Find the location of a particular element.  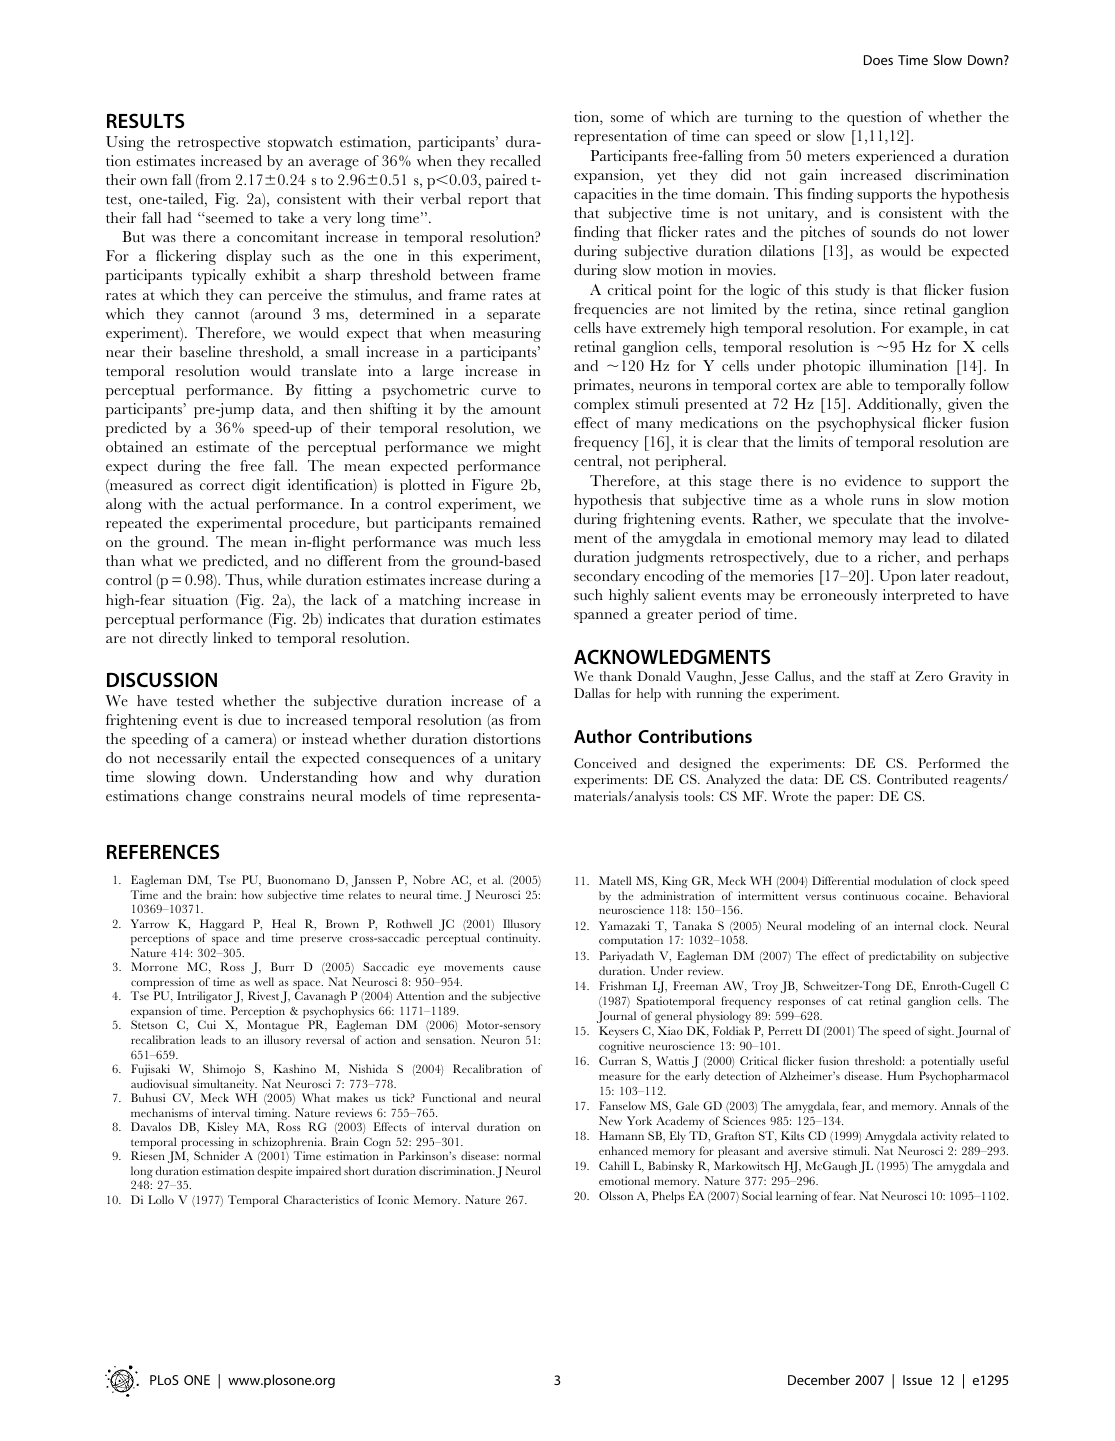

Haggard is located at coordinates (222, 926).
